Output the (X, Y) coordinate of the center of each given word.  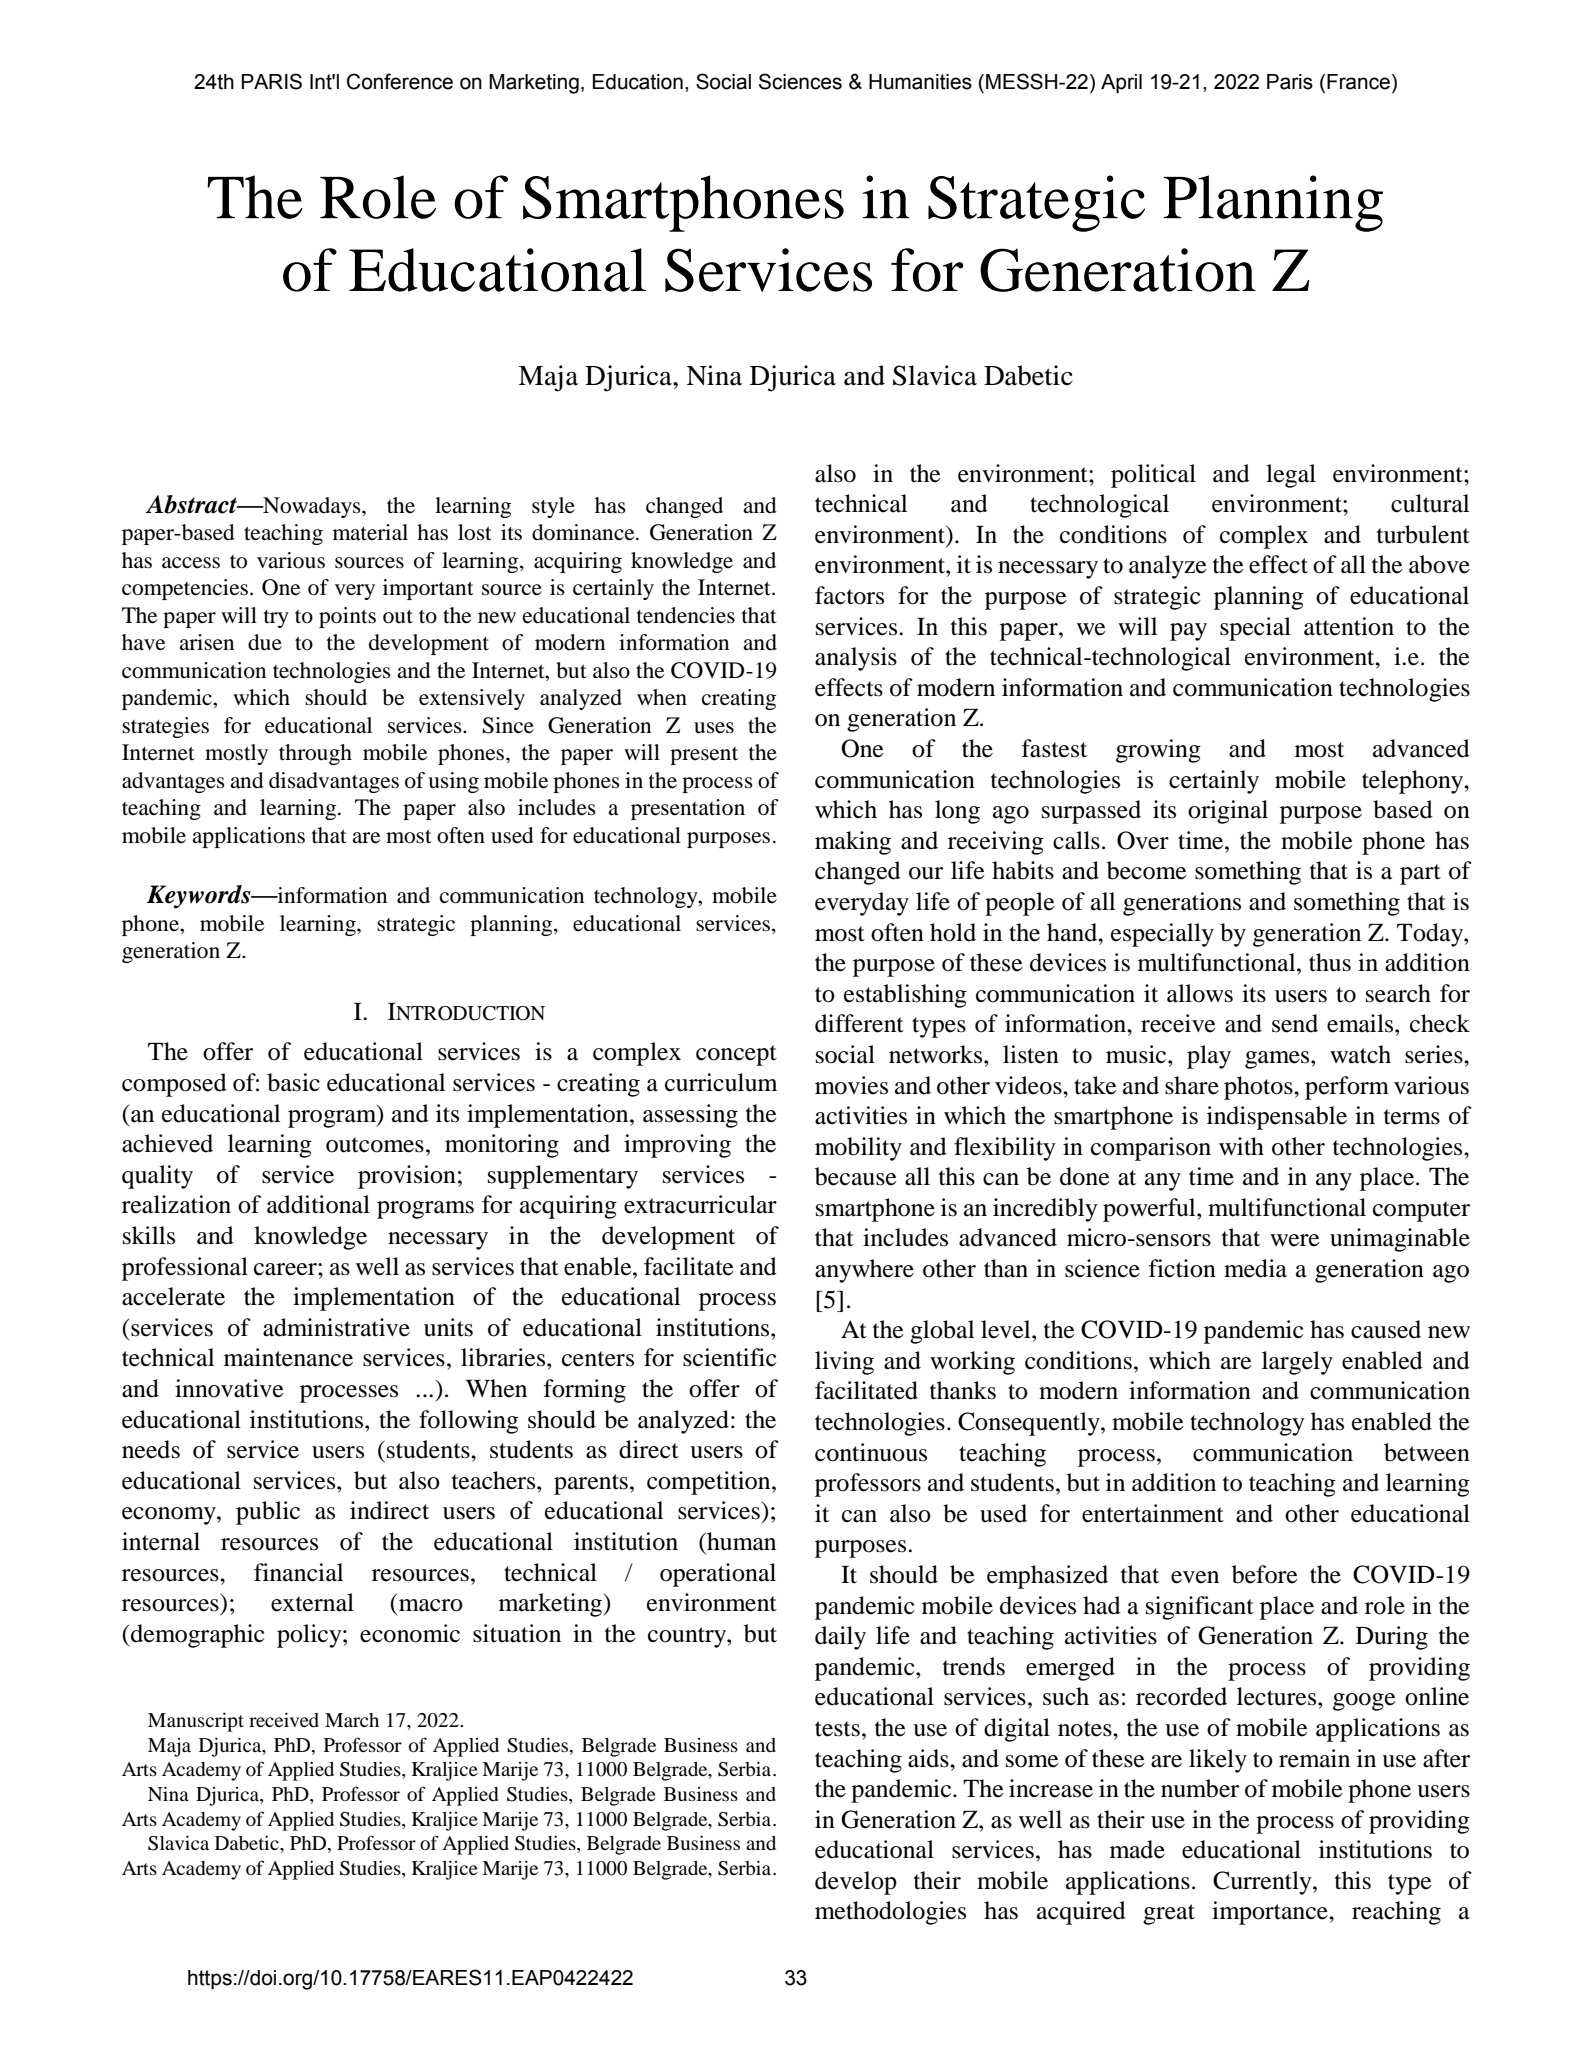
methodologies (890, 1913)
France (1358, 82)
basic (293, 1082)
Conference (400, 81)
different (859, 1023)
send (1295, 1023)
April (1121, 84)
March (352, 1720)
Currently (1263, 1883)
